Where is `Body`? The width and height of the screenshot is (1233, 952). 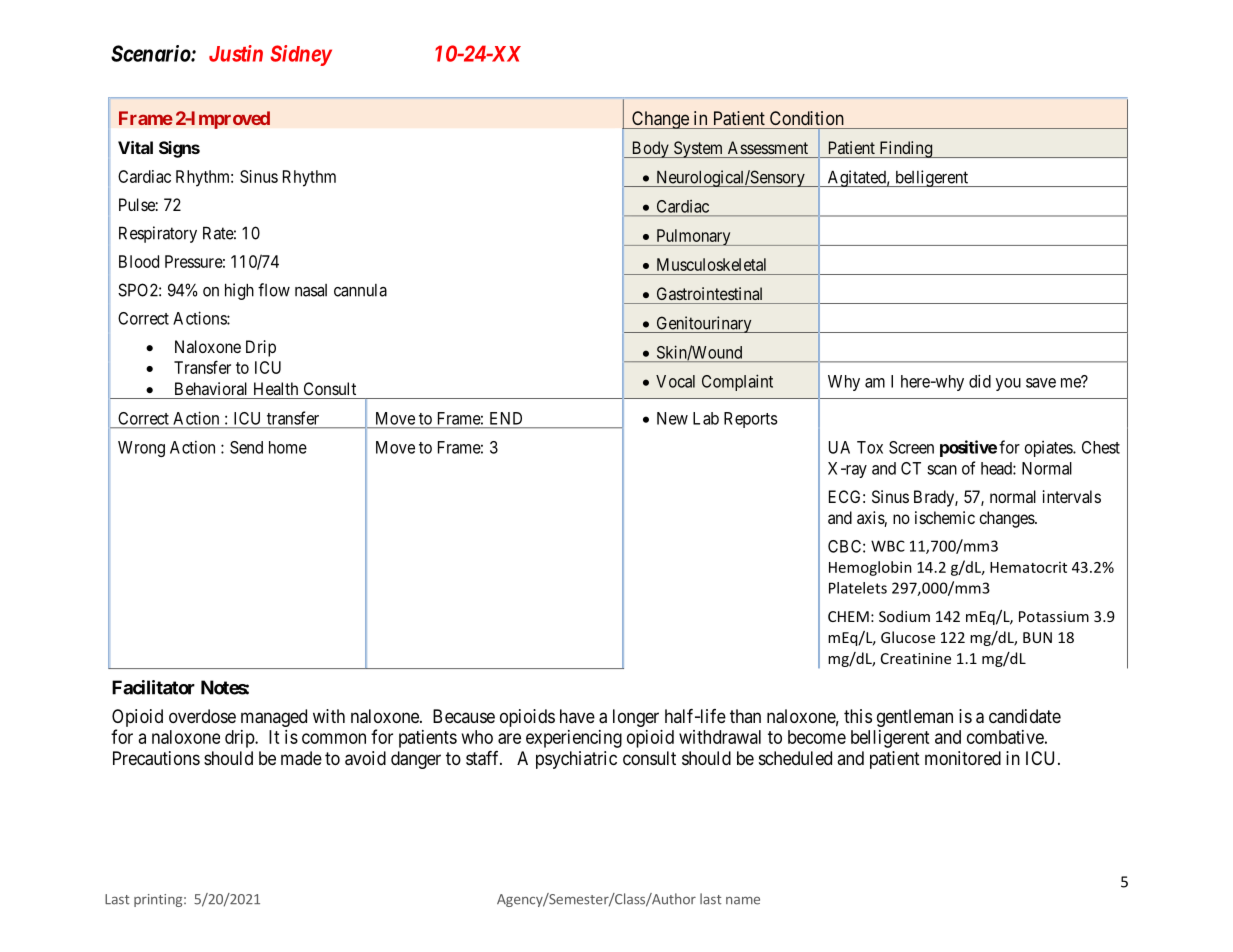
Body is located at coordinates (650, 149).
